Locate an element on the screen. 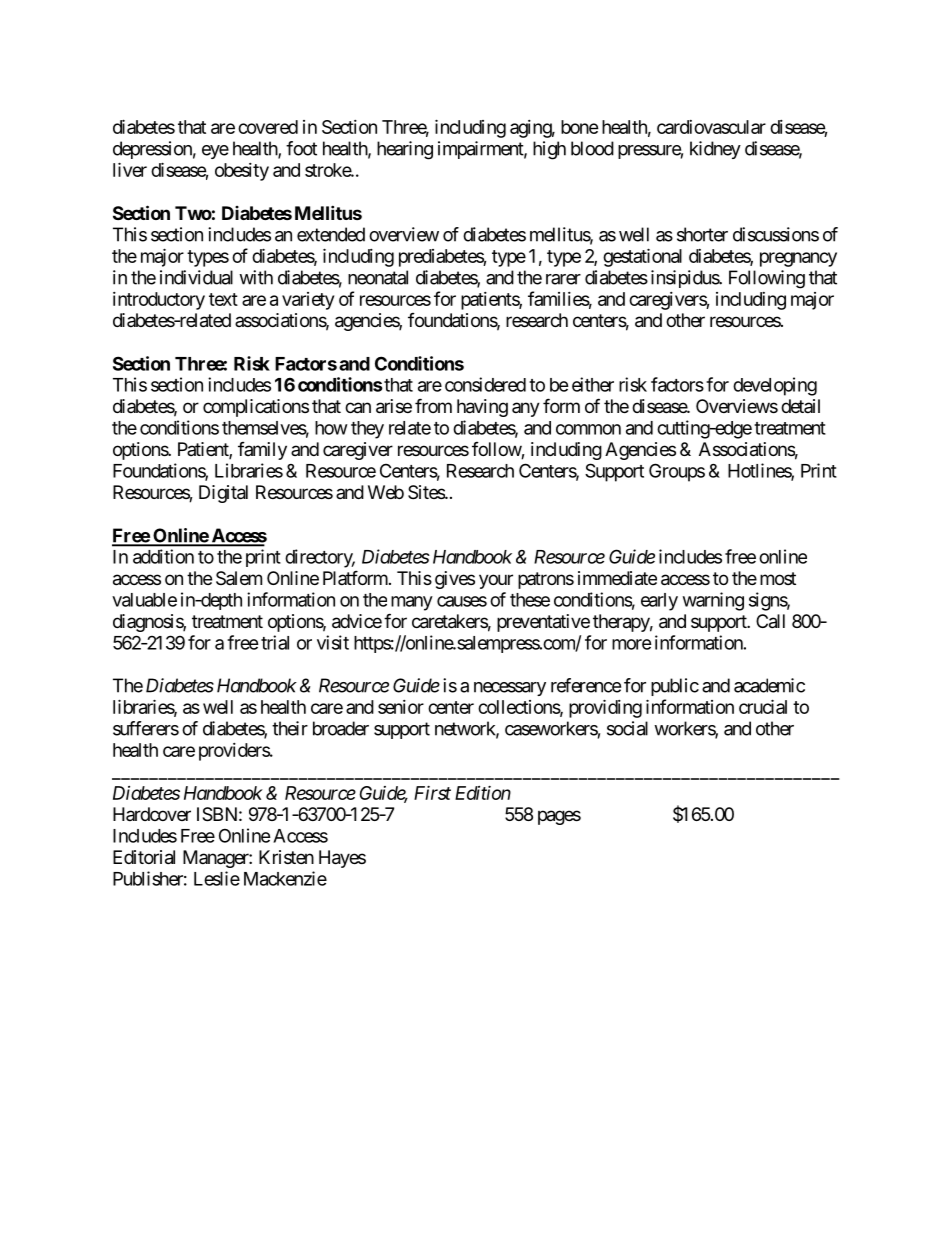 The height and width of the screenshot is (1233, 952). cardiovascular is located at coordinates (711, 127).
